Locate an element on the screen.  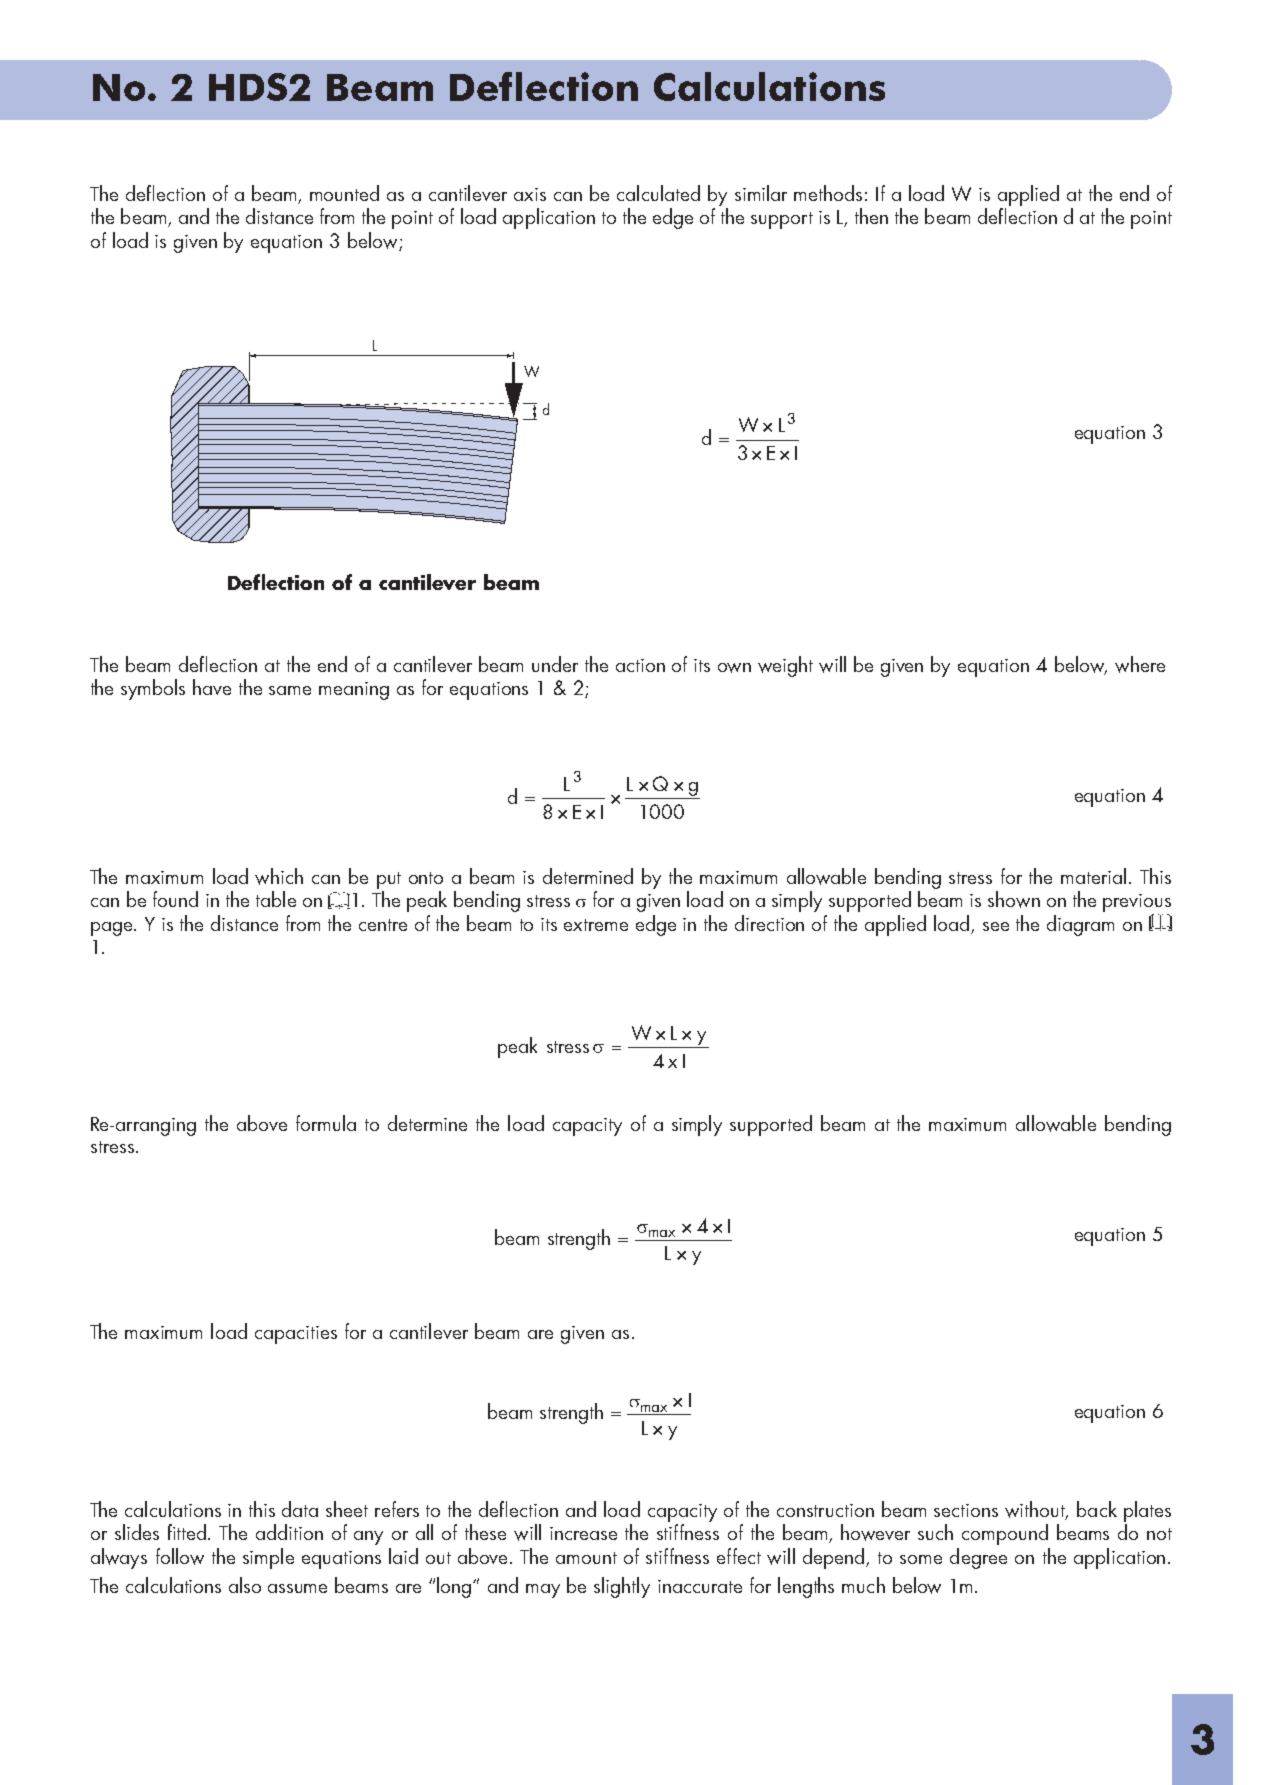
capacities is located at coordinates (296, 1335).
